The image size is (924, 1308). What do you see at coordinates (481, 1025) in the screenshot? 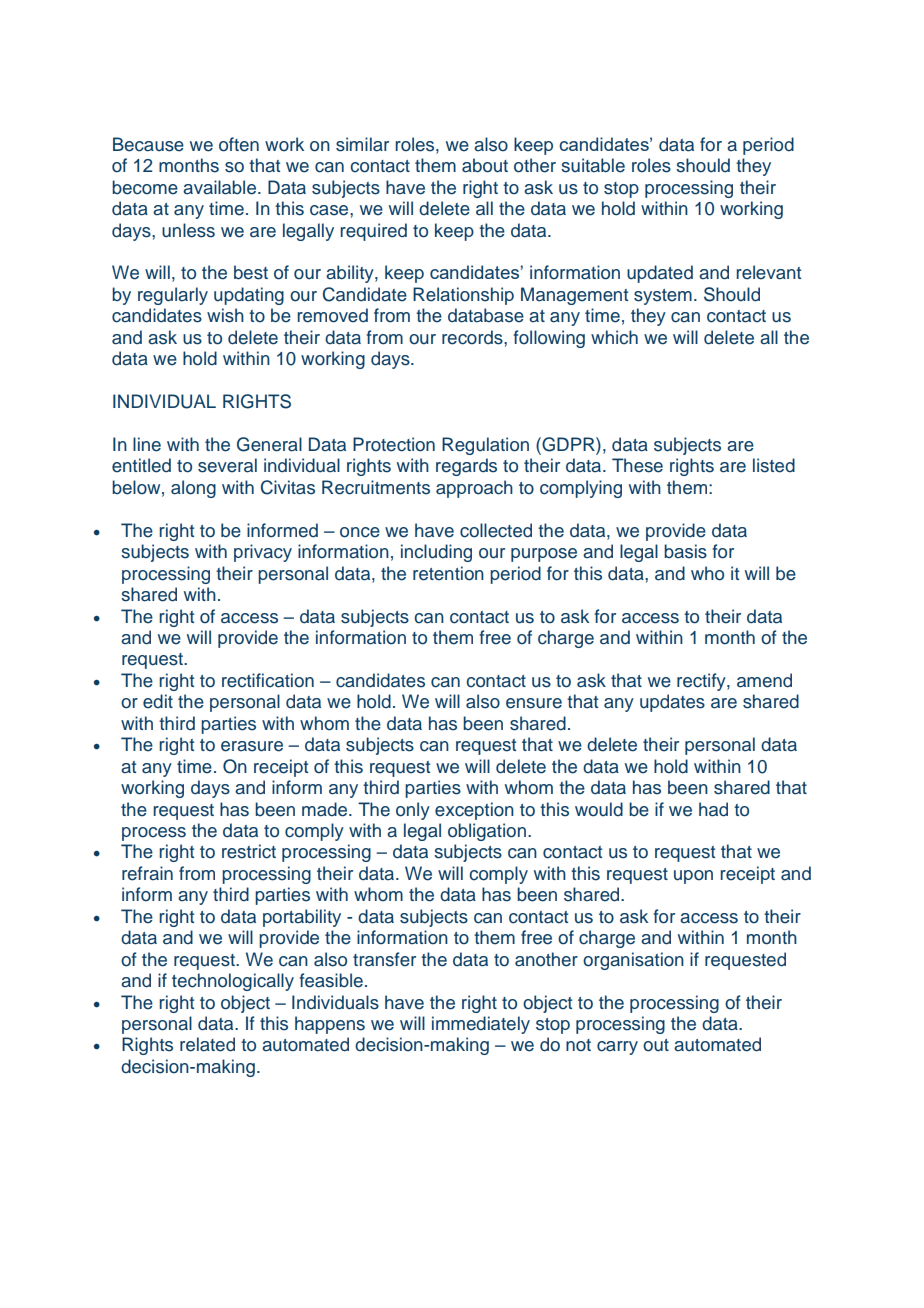
I see `immediately` at bounding box center [481, 1025].
